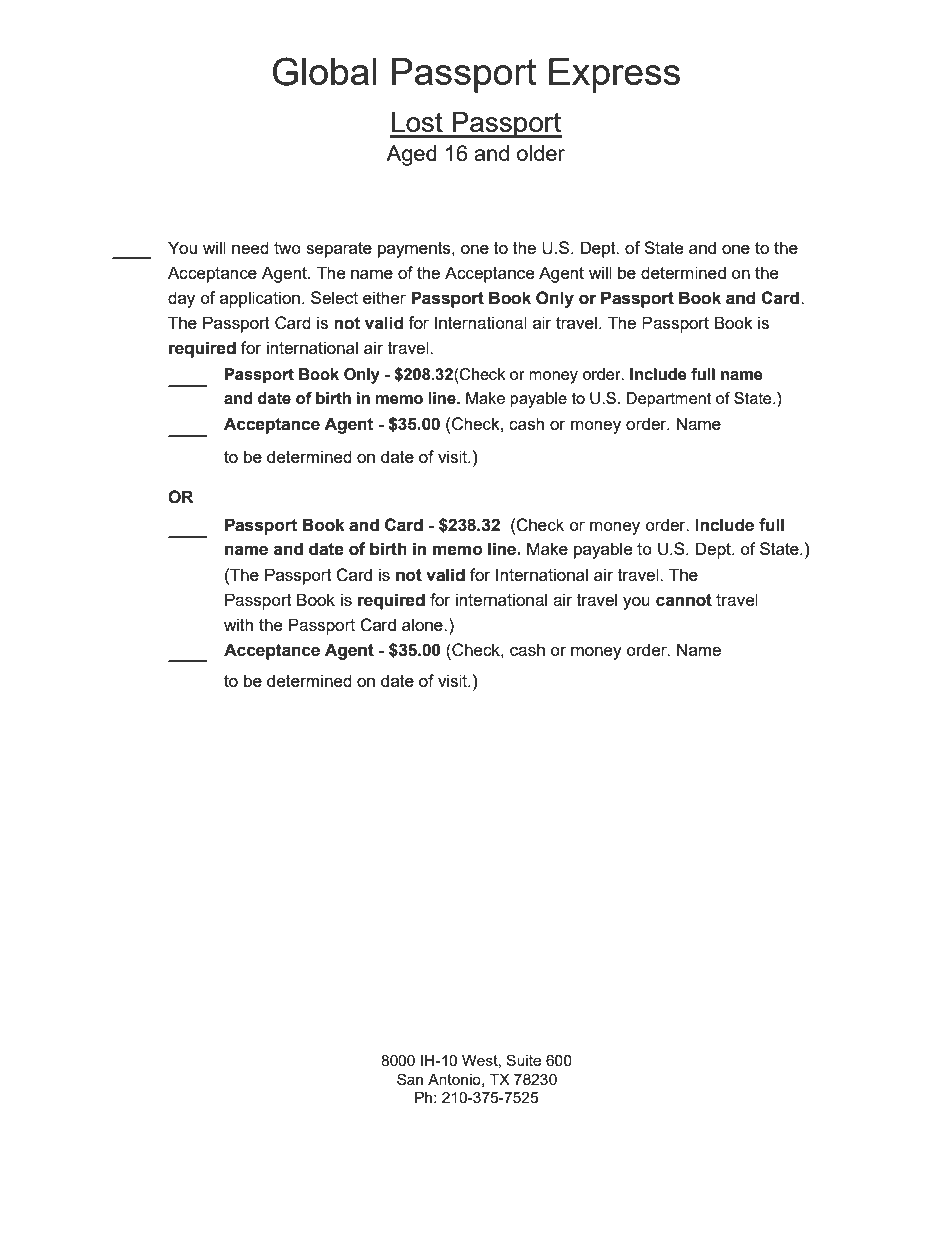  I want to click on San, so click(410, 1079).
